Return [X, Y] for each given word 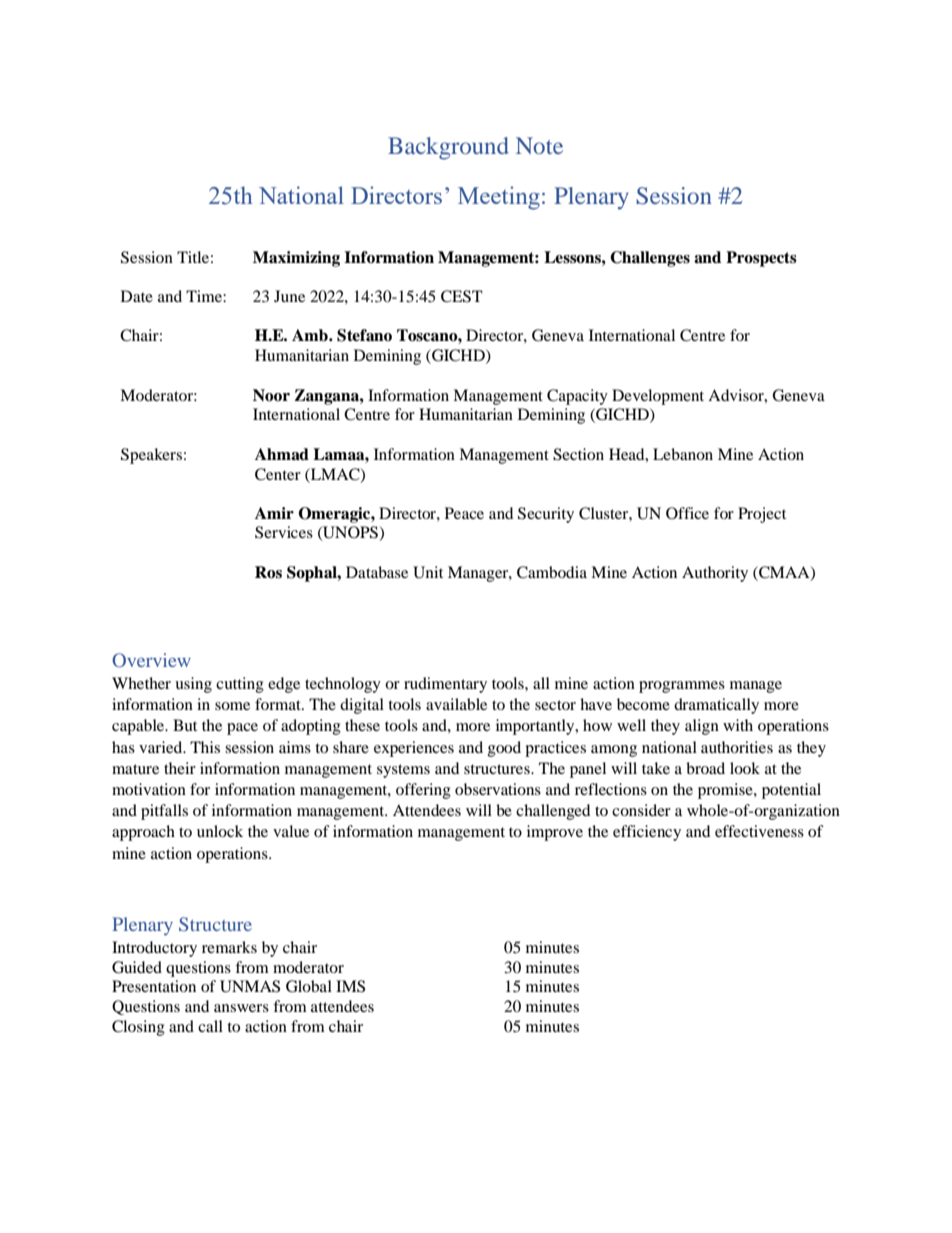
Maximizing [296, 259]
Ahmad [282, 454]
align [702, 727]
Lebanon [683, 454]
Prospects [761, 259]
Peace [464, 513]
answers [241, 1008]
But [185, 725]
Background [448, 148]
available [456, 704]
